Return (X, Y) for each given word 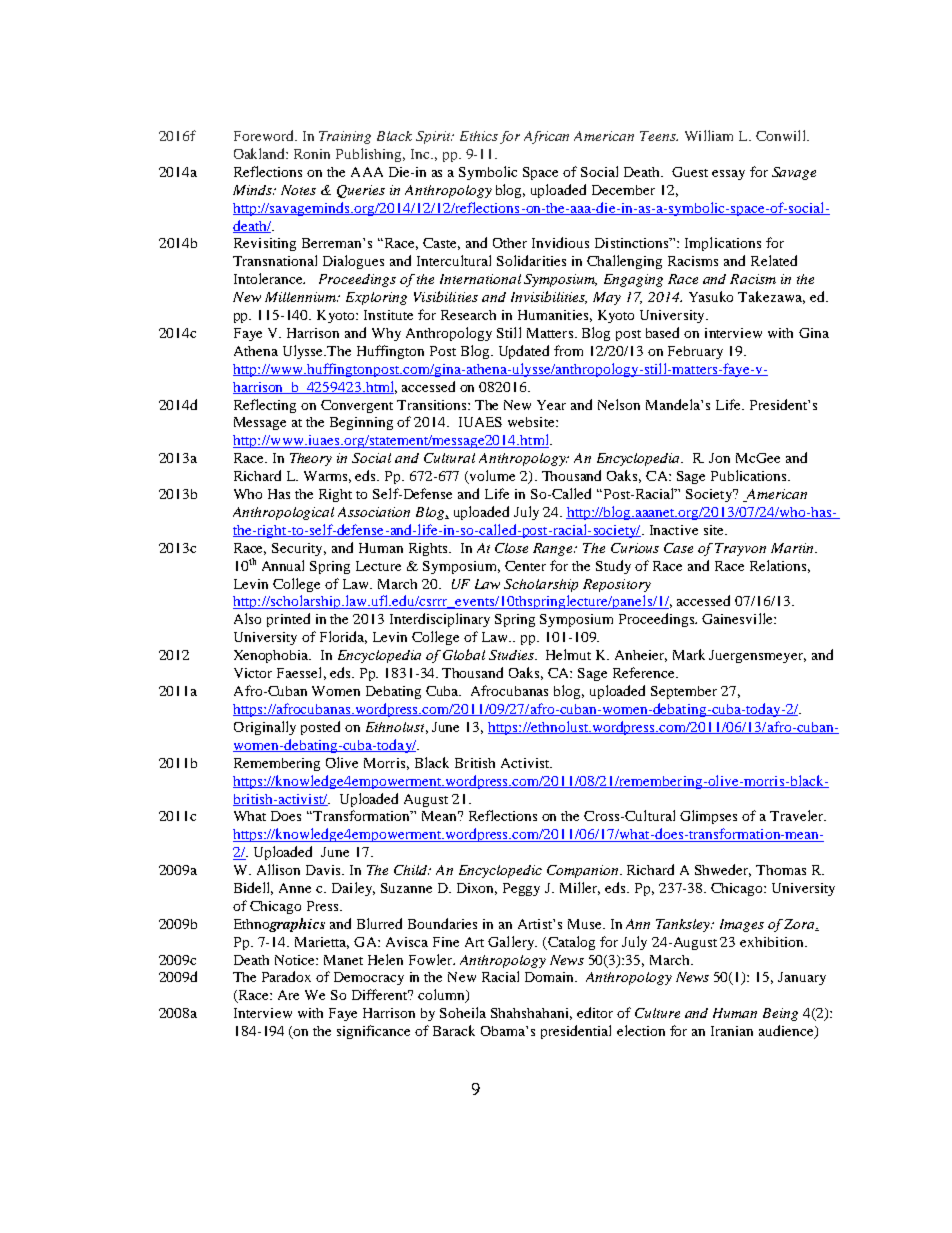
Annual (283, 565)
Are (288, 995)
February (695, 352)
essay (728, 175)
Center (525, 566)
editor (595, 1012)
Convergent (357, 406)
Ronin (312, 154)
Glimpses (708, 817)
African (546, 137)
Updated (524, 352)
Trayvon (740, 549)
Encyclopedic (500, 871)
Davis (324, 870)
